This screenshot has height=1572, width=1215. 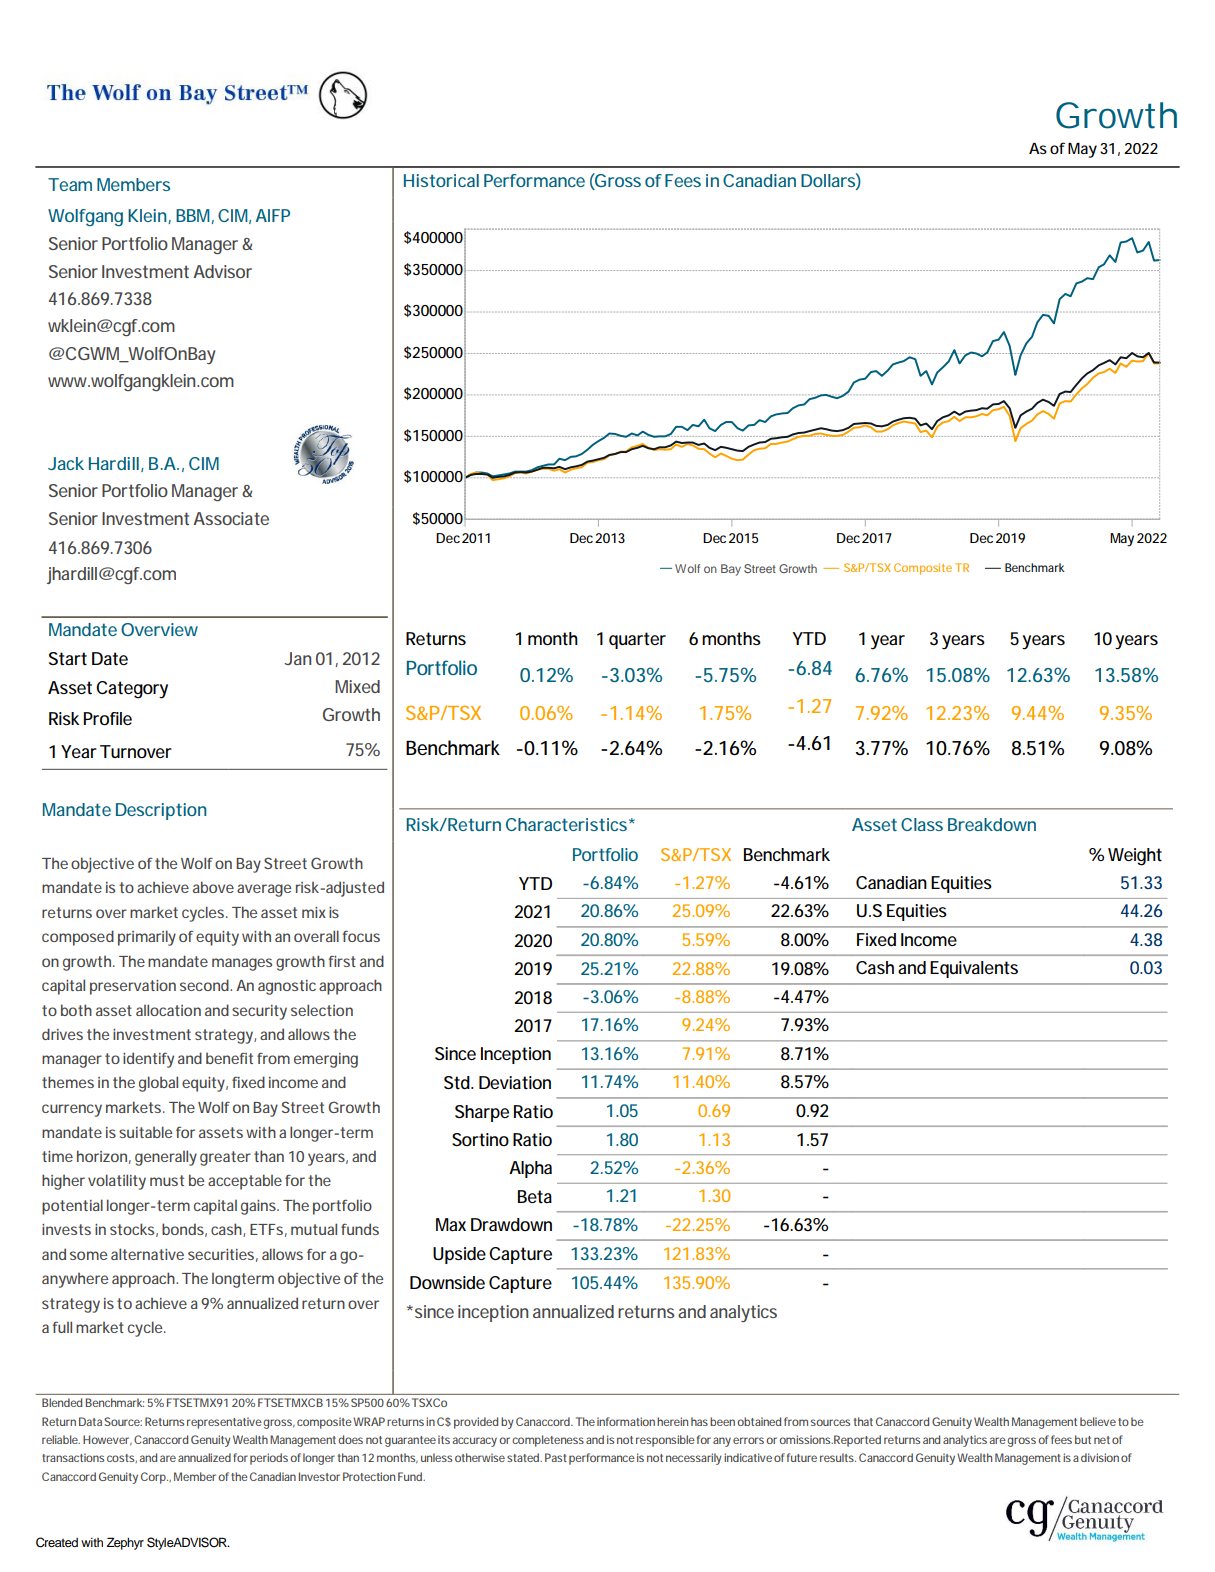 I want to click on Breakdown, so click(x=992, y=824).
